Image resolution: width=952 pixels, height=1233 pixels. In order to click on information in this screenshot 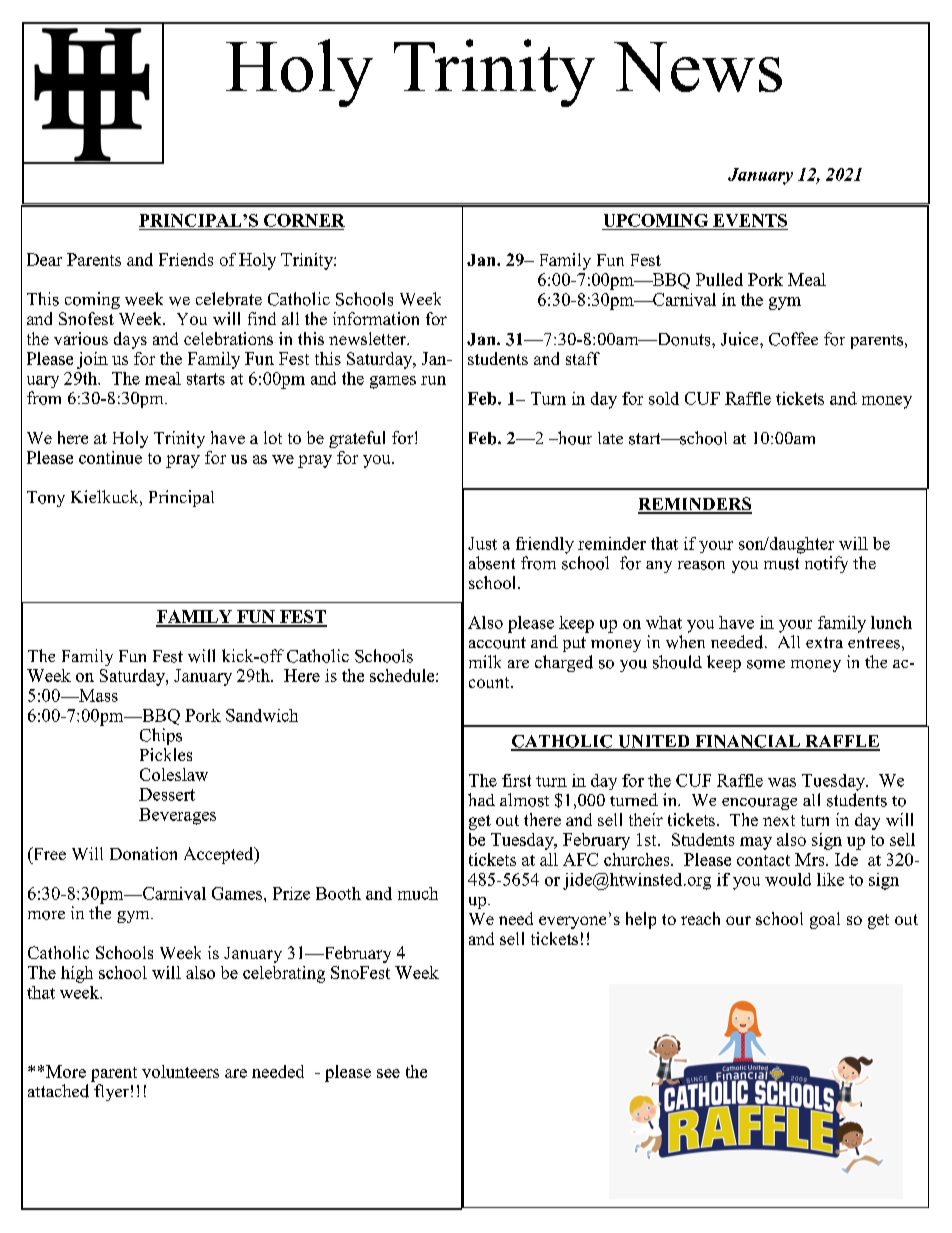, I will do `click(376, 318)`.
